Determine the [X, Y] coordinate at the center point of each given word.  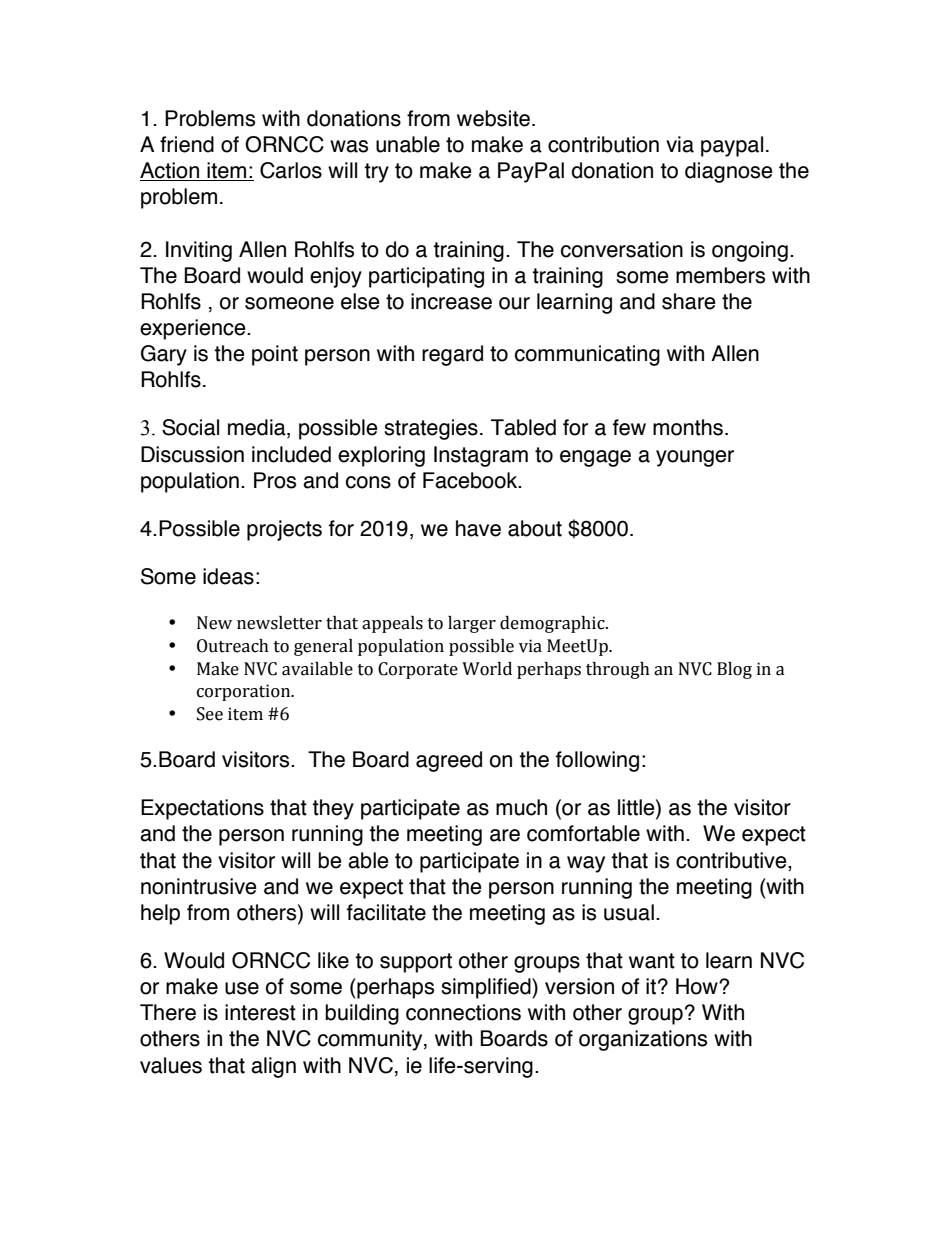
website [493, 118]
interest [260, 1012]
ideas [228, 576]
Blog [734, 670]
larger [472, 624]
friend [187, 144]
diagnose [729, 172]
